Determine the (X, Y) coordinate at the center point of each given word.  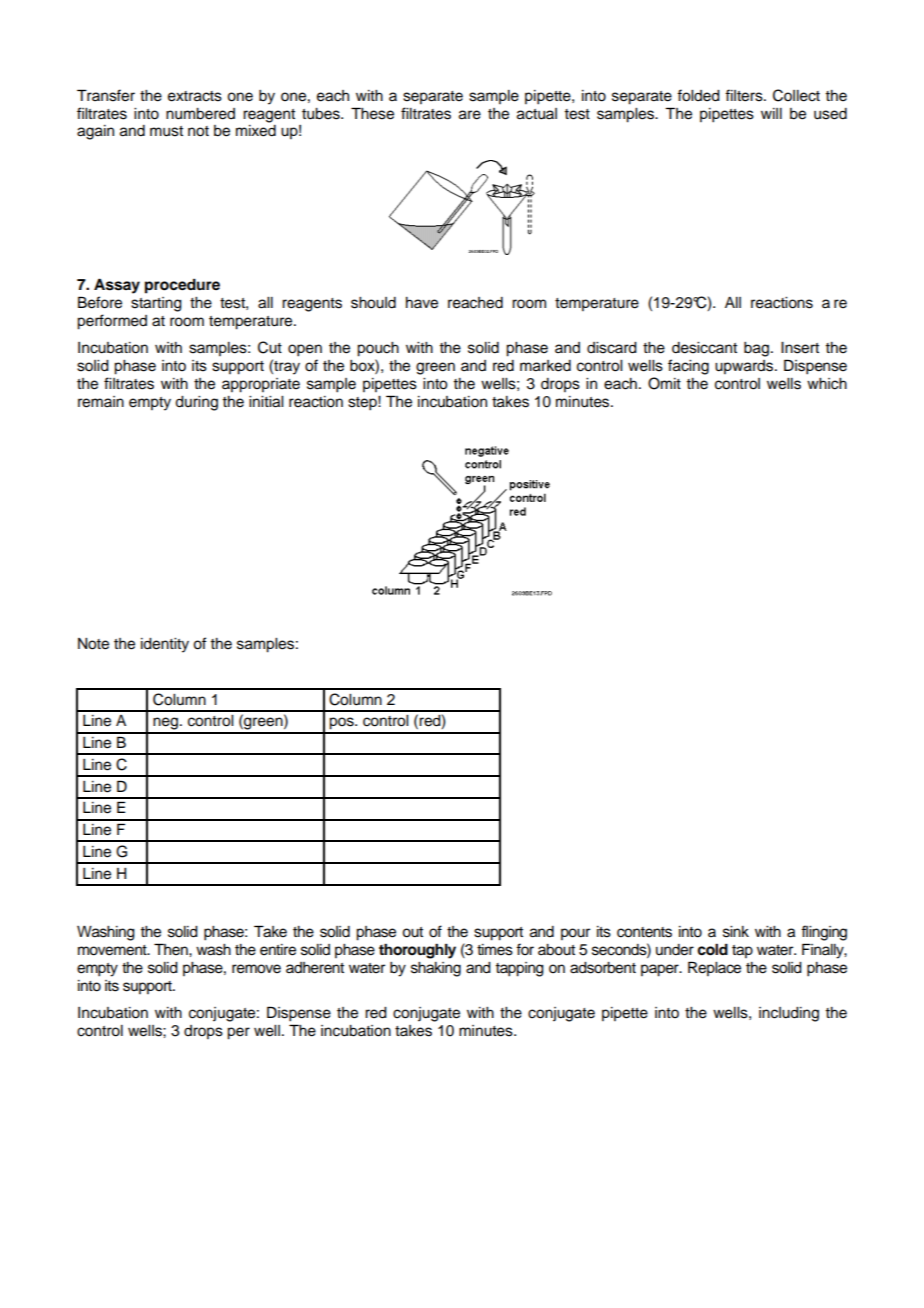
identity (165, 645)
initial (266, 402)
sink (736, 932)
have (422, 303)
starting (156, 304)
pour (575, 934)
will (771, 113)
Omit (664, 383)
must (166, 131)
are (470, 115)
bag (756, 349)
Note (93, 644)
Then (172, 949)
